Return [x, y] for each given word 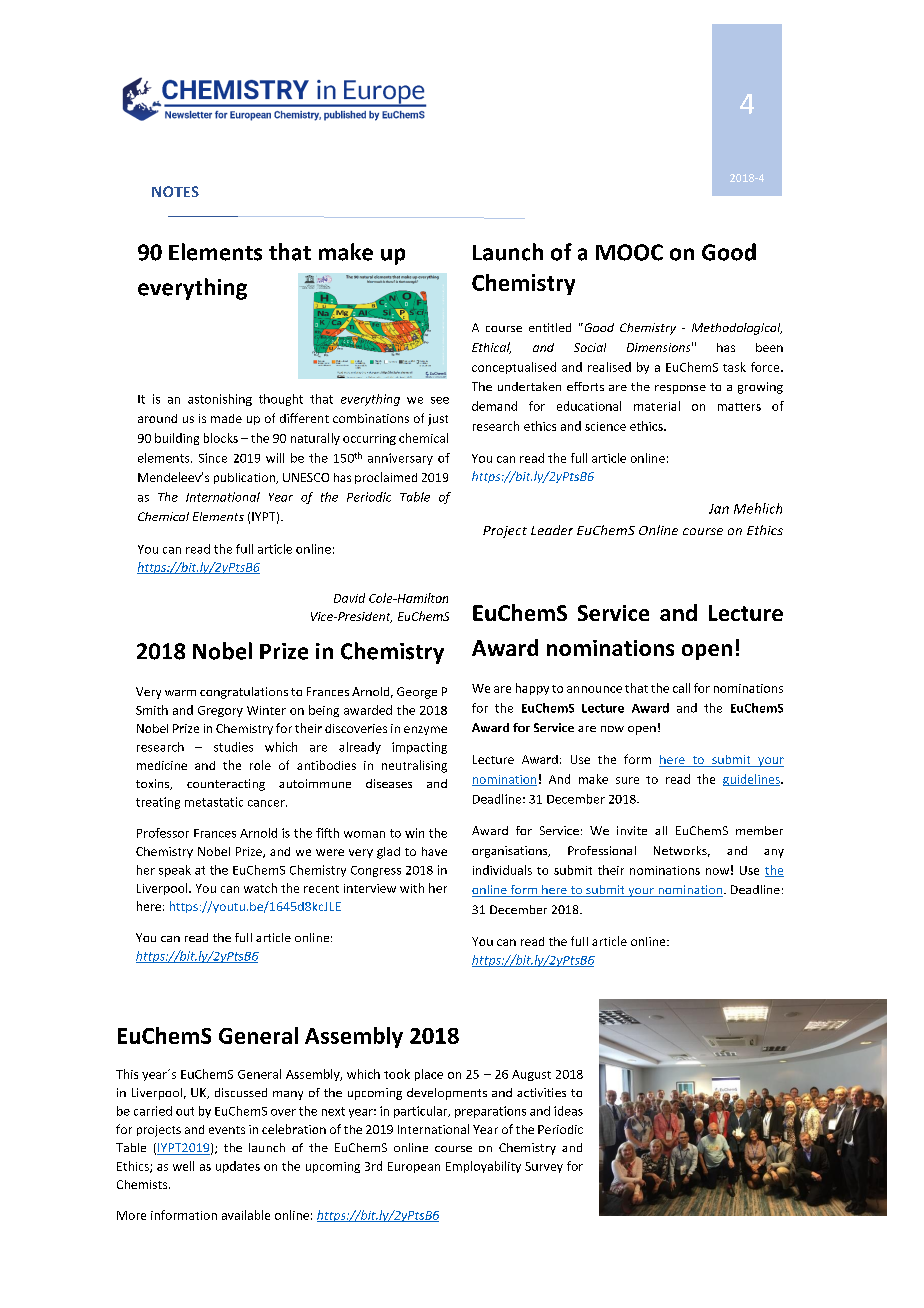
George [417, 693]
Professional [602, 850]
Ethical [491, 348]
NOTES [175, 191]
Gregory [220, 711]
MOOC [629, 252]
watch [260, 888]
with [412, 888]
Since [213, 458]
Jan [719, 509]
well [183, 1166]
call [681, 688]
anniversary [400, 459]
